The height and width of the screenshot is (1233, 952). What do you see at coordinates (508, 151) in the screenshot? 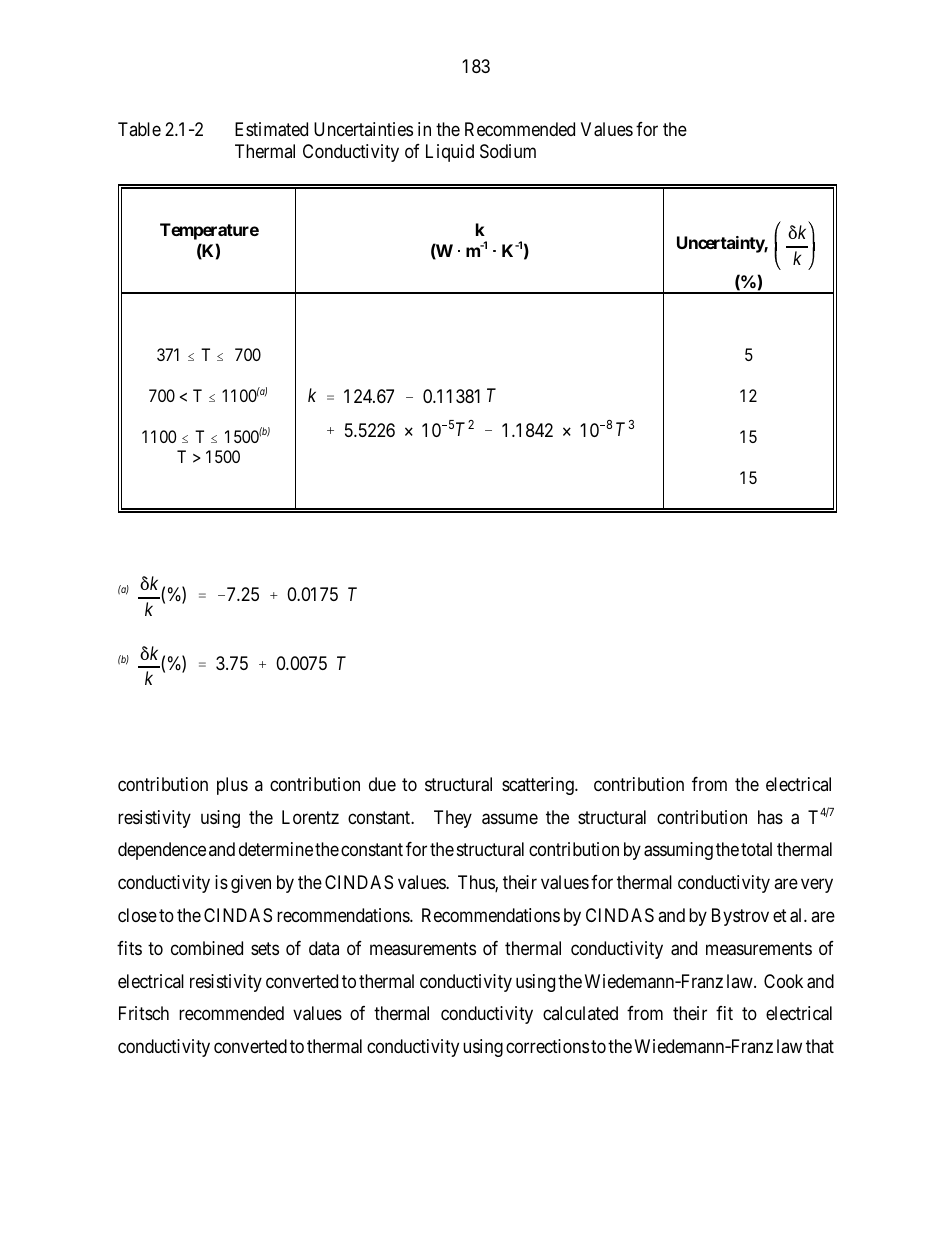
I see `Sodium` at bounding box center [508, 151].
